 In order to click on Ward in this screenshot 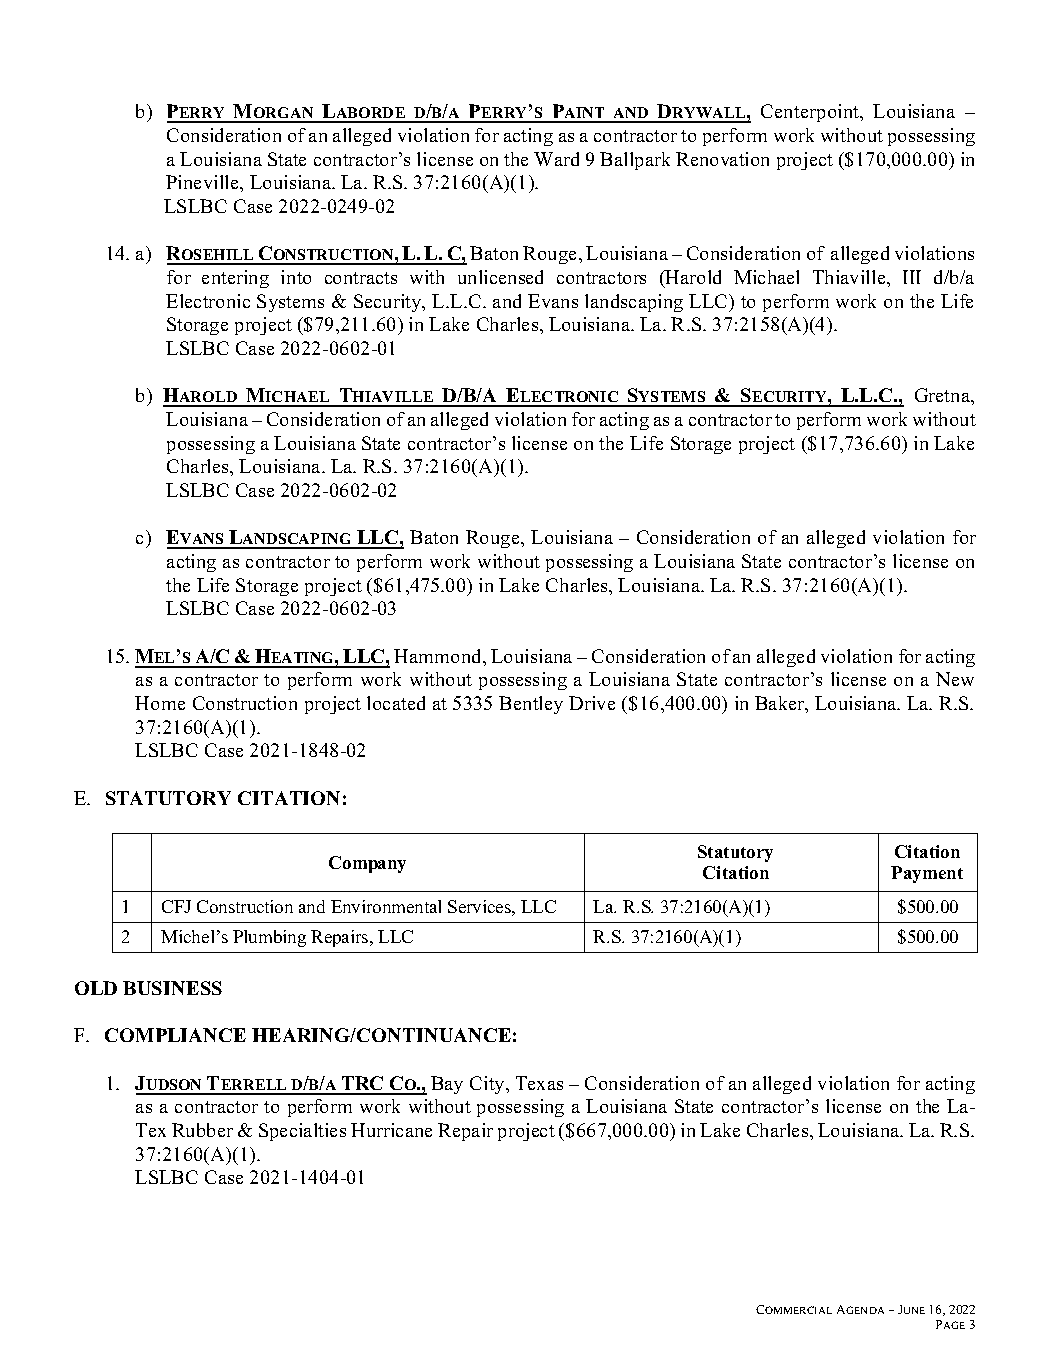, I will do `click(556, 159)`.
